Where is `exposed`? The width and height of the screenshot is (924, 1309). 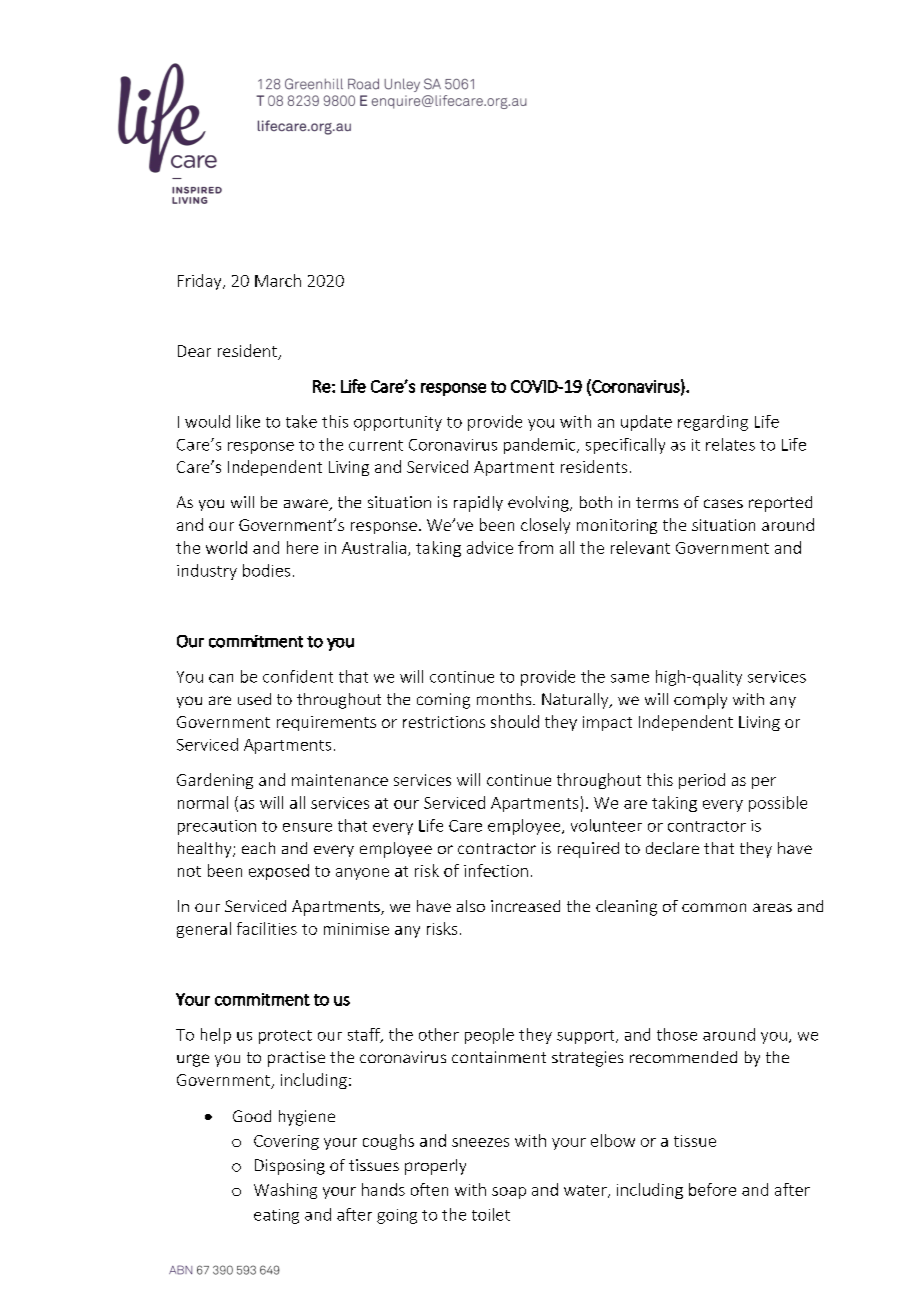
exposed is located at coordinates (279, 872).
